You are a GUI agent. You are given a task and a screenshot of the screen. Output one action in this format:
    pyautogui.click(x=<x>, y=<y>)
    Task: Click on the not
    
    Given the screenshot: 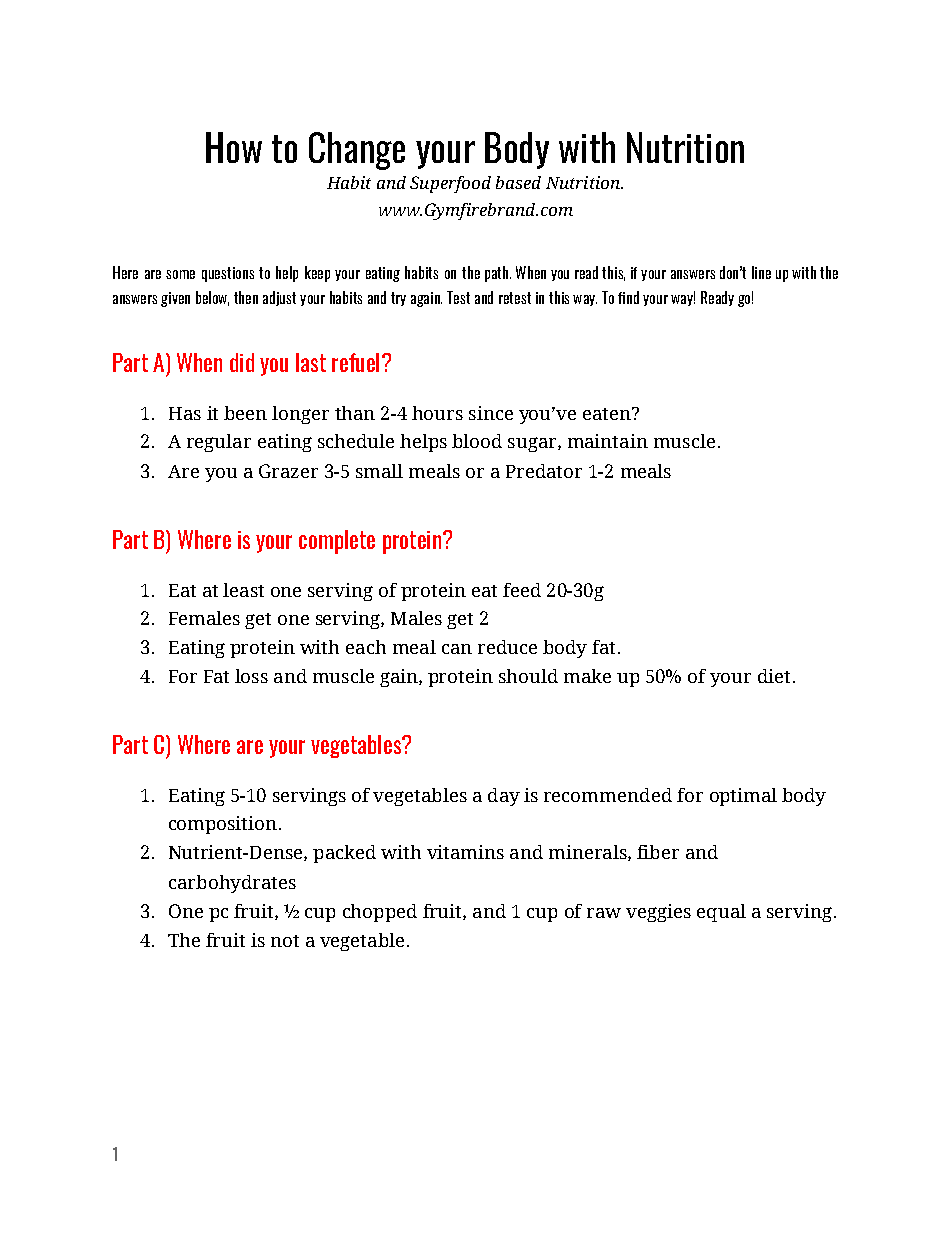 What is the action you would take?
    pyautogui.click(x=285, y=941)
